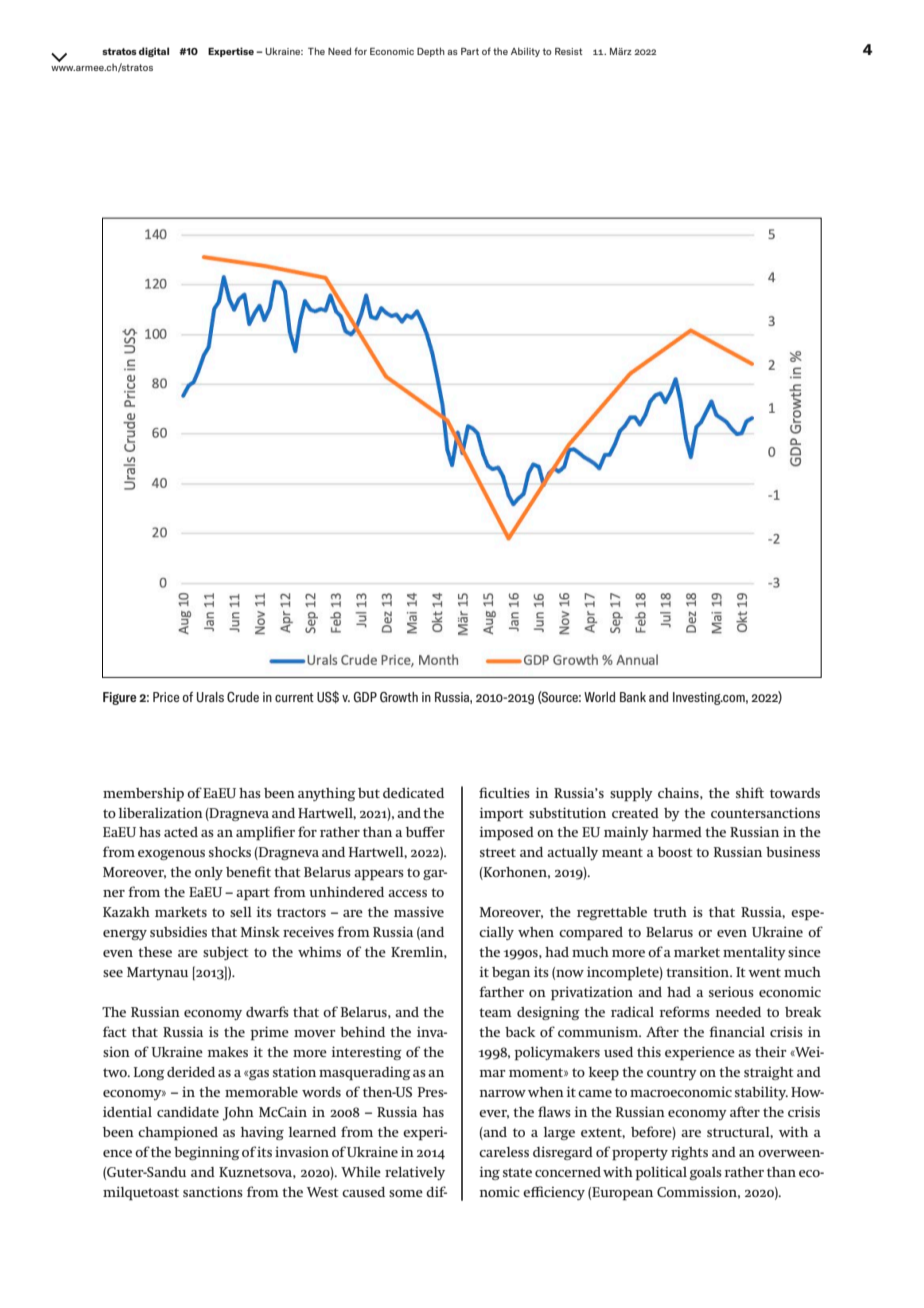  Describe the element at coordinates (431, 52) in the screenshot. I see `Depth` at that location.
